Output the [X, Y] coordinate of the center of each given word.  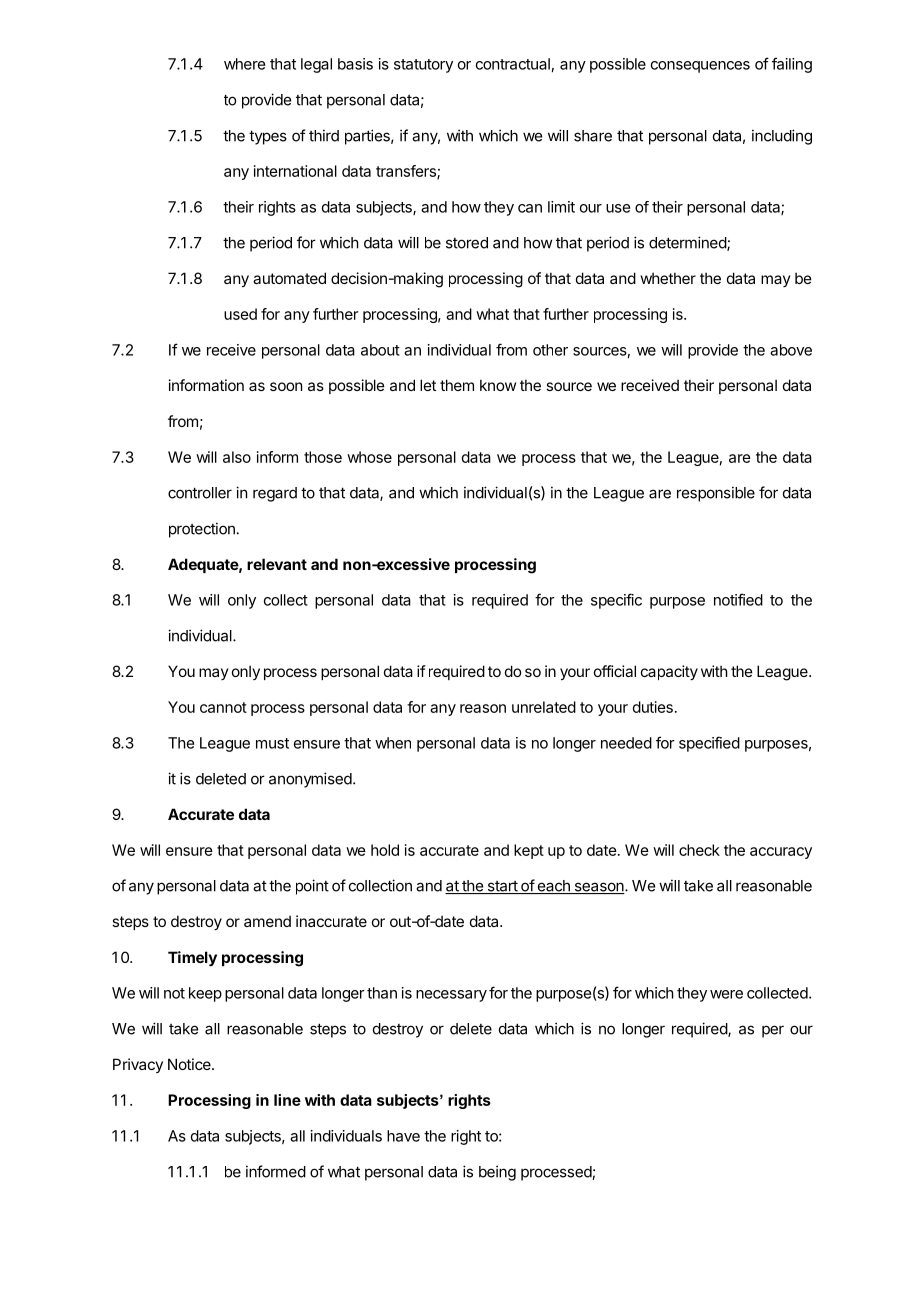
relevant [277, 564]
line [287, 1100]
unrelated [544, 707]
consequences [700, 67]
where [244, 64]
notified [738, 599]
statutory [423, 66]
